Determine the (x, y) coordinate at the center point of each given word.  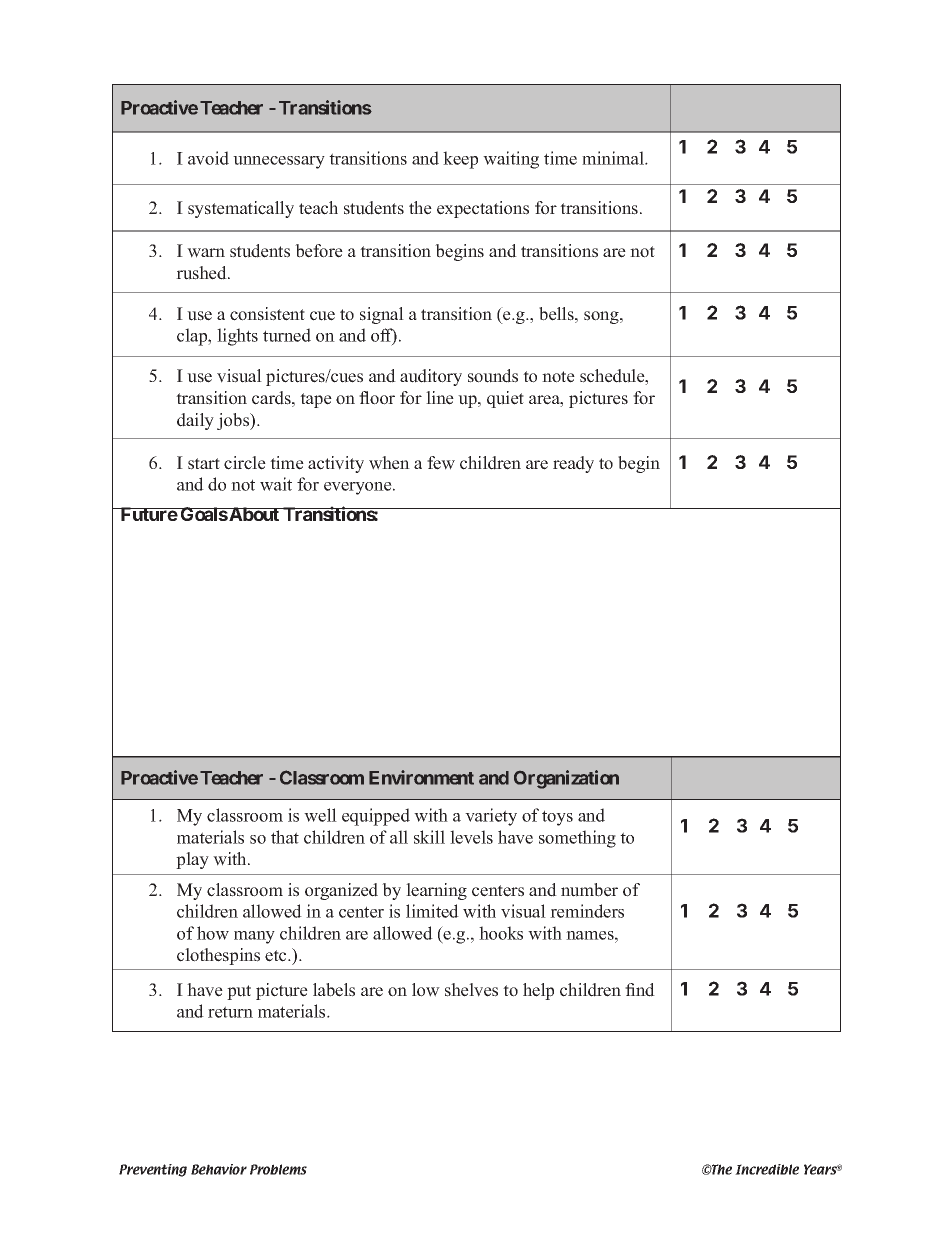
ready (573, 464)
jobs (234, 421)
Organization (566, 779)
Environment (421, 777)
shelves (471, 990)
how (213, 933)
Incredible (767, 1169)
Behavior (219, 1169)
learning (436, 891)
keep (460, 160)
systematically (241, 209)
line (440, 398)
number (589, 890)
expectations (483, 209)
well (320, 815)
